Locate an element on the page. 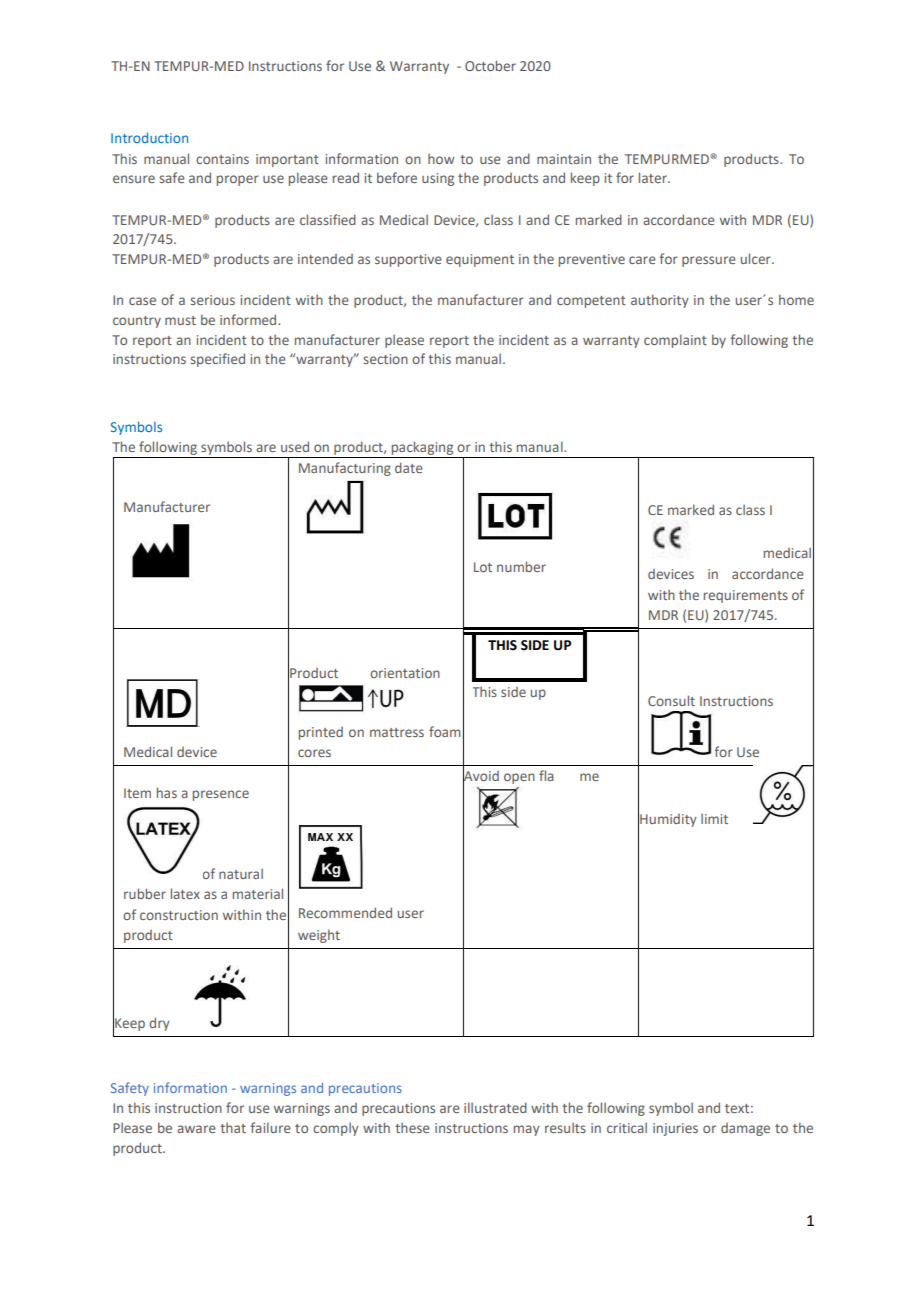  Avoid is located at coordinates (481, 775).
